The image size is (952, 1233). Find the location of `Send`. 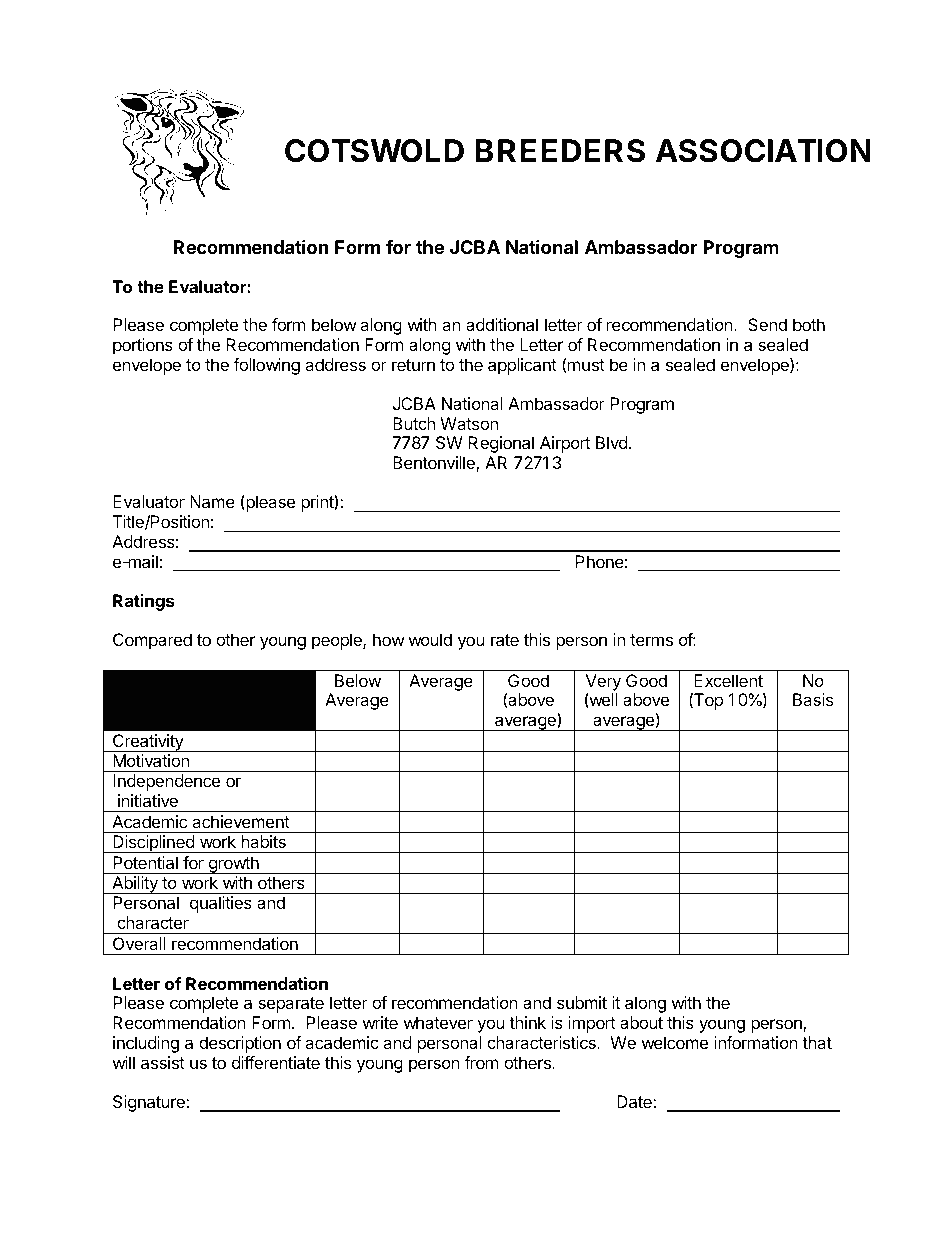

Send is located at coordinates (767, 324).
